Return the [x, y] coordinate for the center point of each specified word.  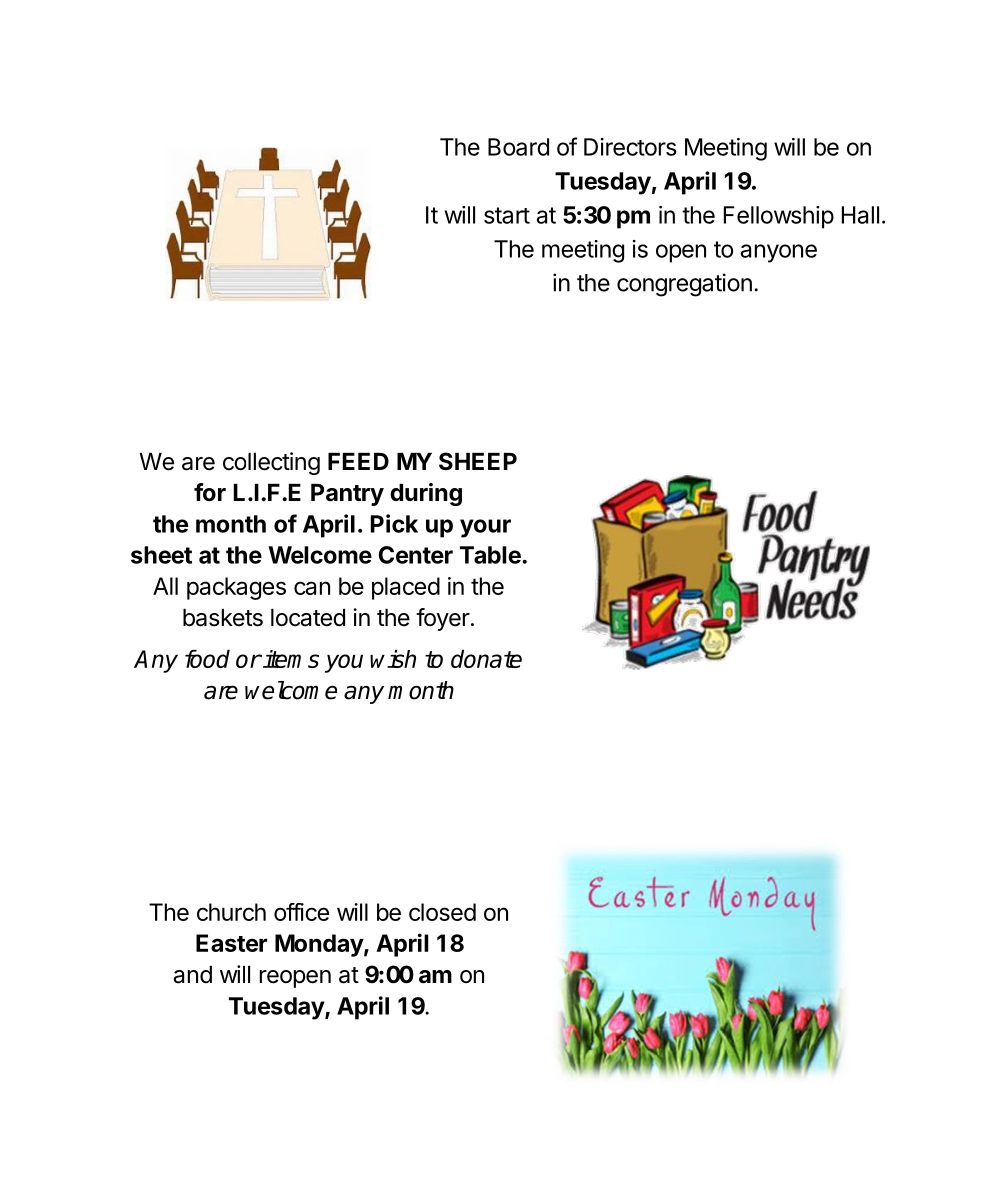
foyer [443, 619]
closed [442, 912]
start [507, 215]
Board [518, 147]
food [207, 659]
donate [486, 659]
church [231, 912]
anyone [779, 253]
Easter [231, 943]
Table [491, 555]
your [485, 528]
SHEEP [478, 461]
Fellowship [779, 217]
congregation [684, 285]
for [210, 492]
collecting [271, 463]
